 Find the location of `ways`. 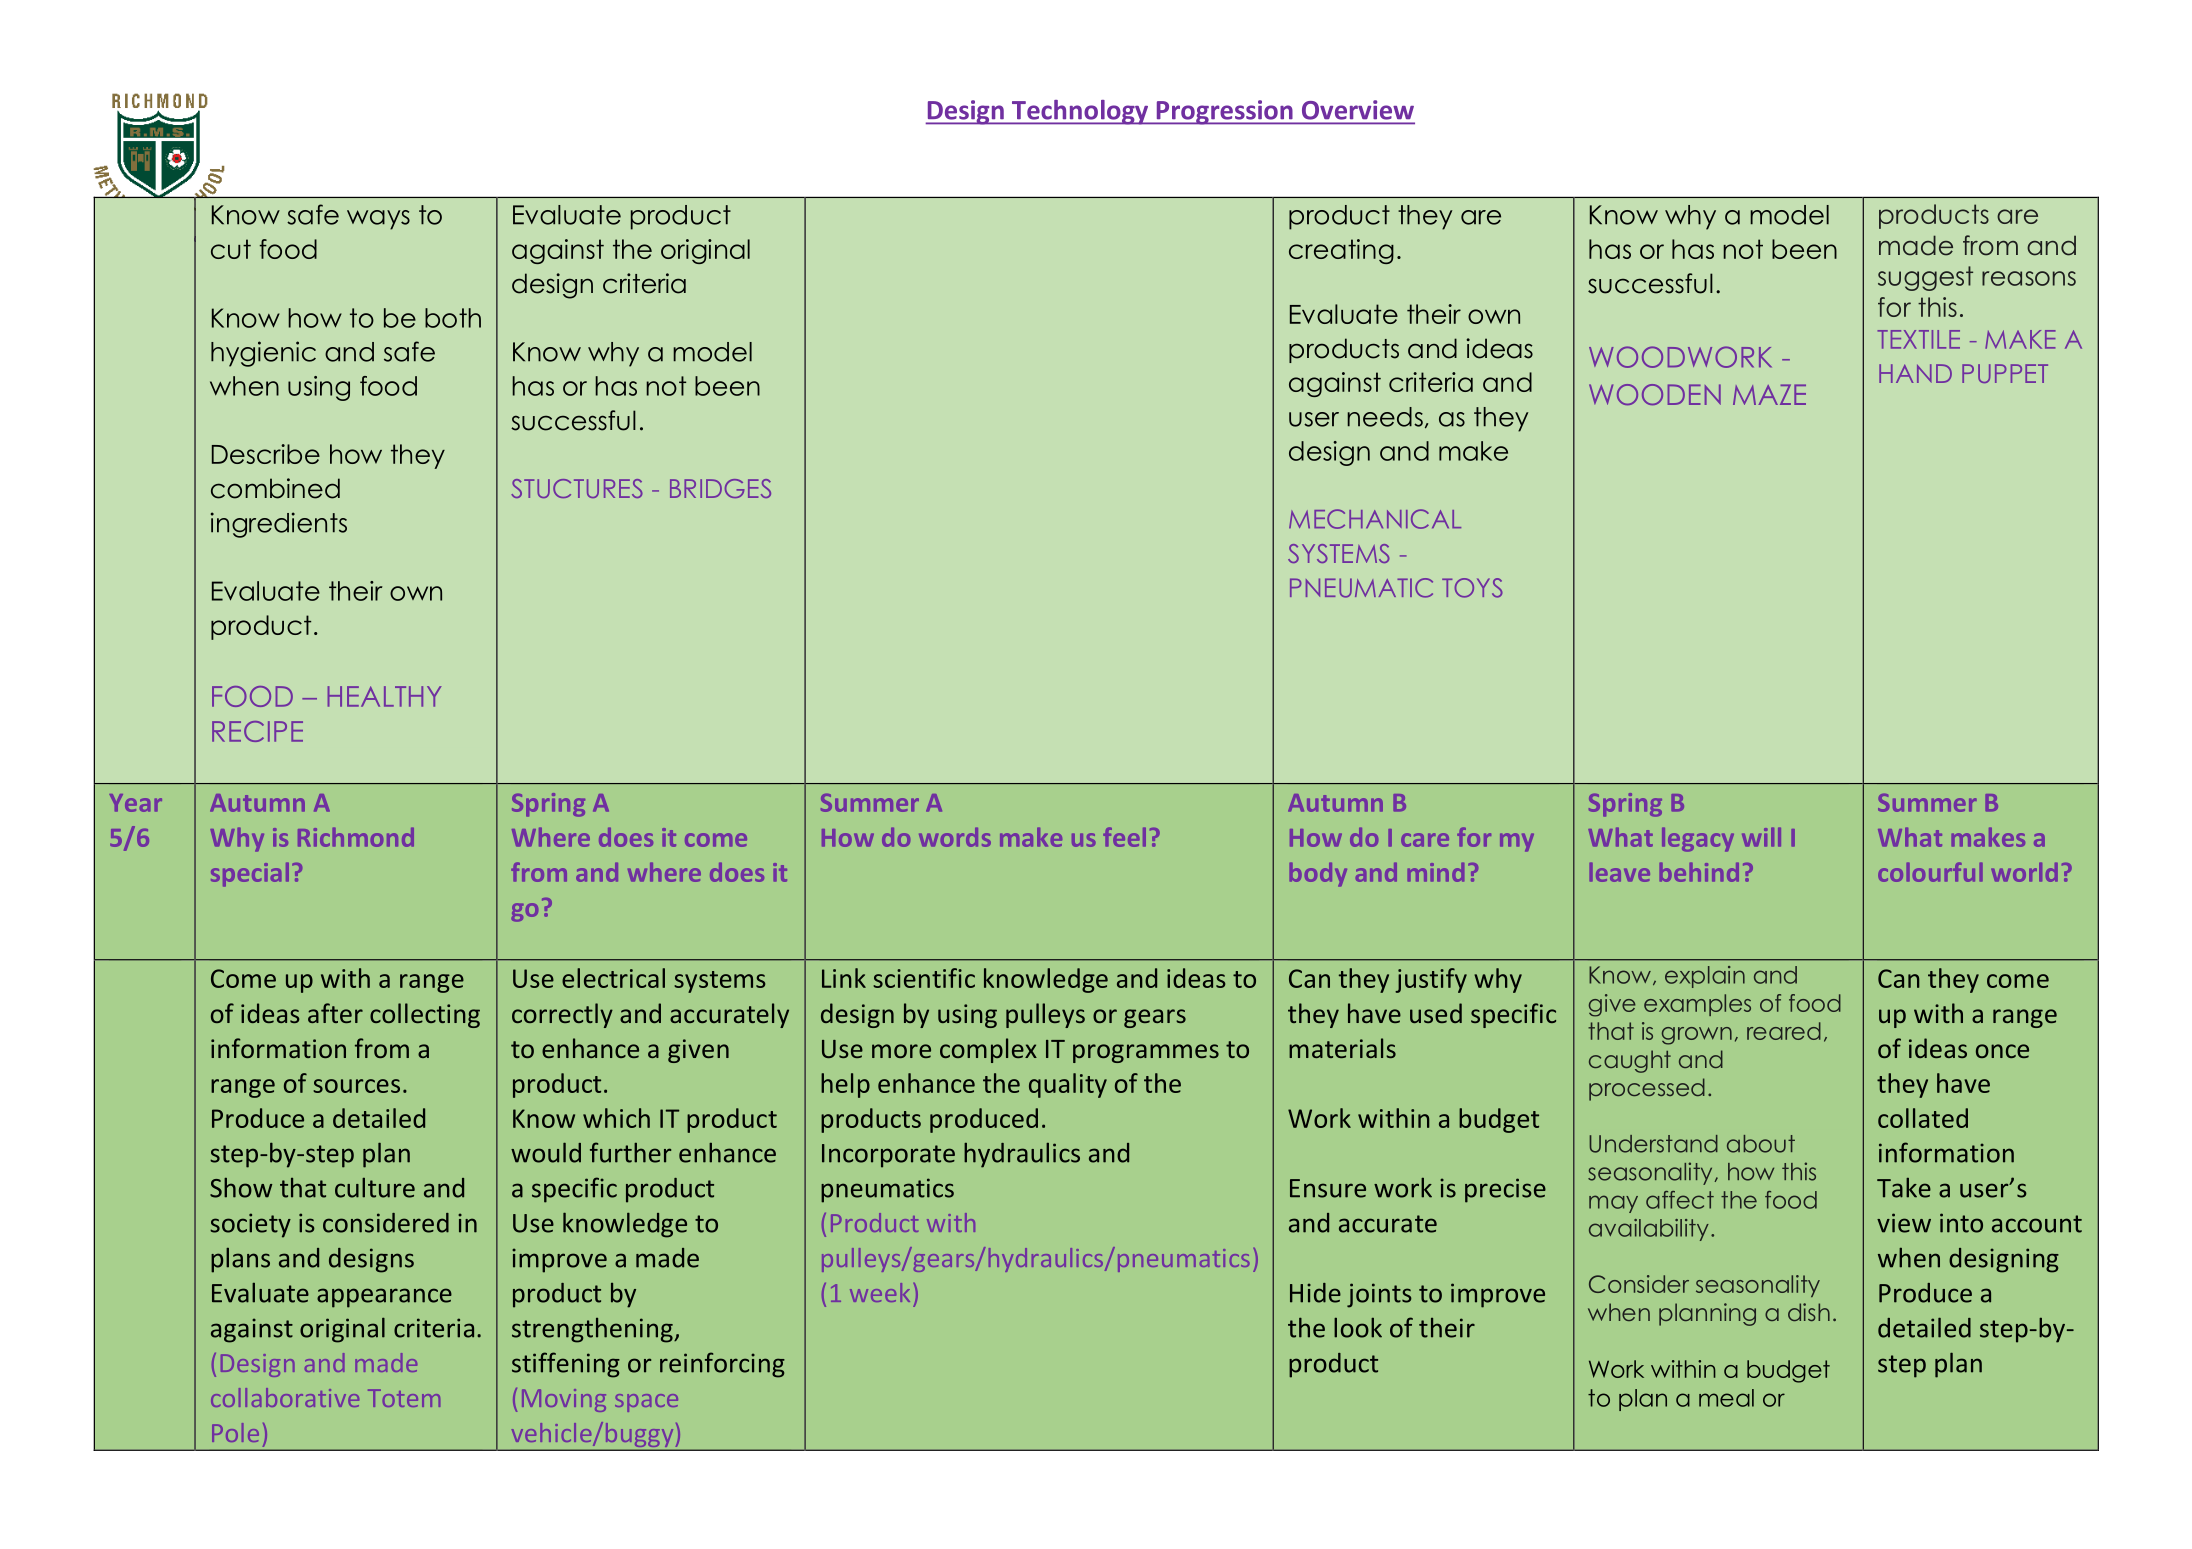

ways is located at coordinates (378, 220).
